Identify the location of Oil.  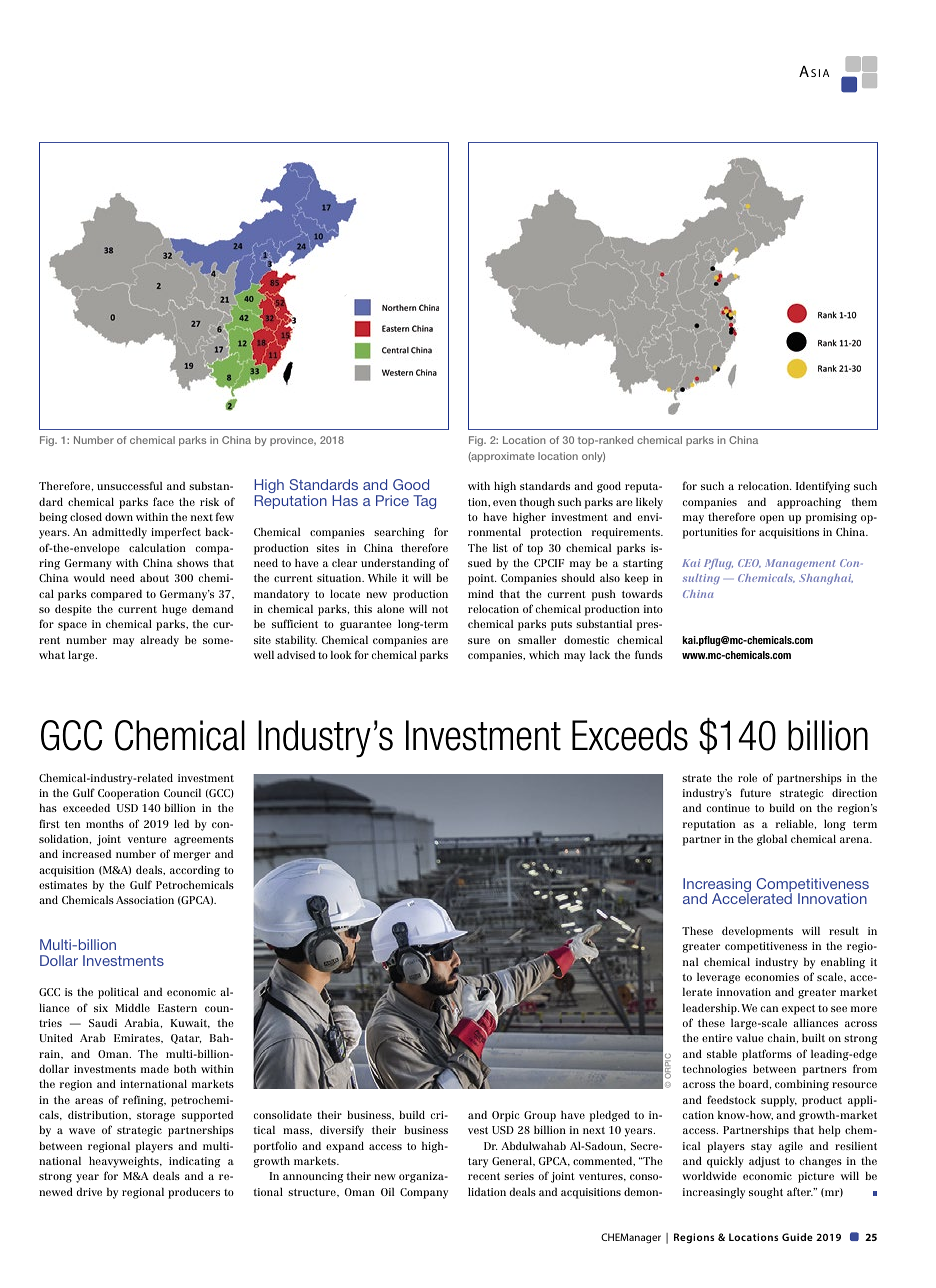
(387, 1191).
